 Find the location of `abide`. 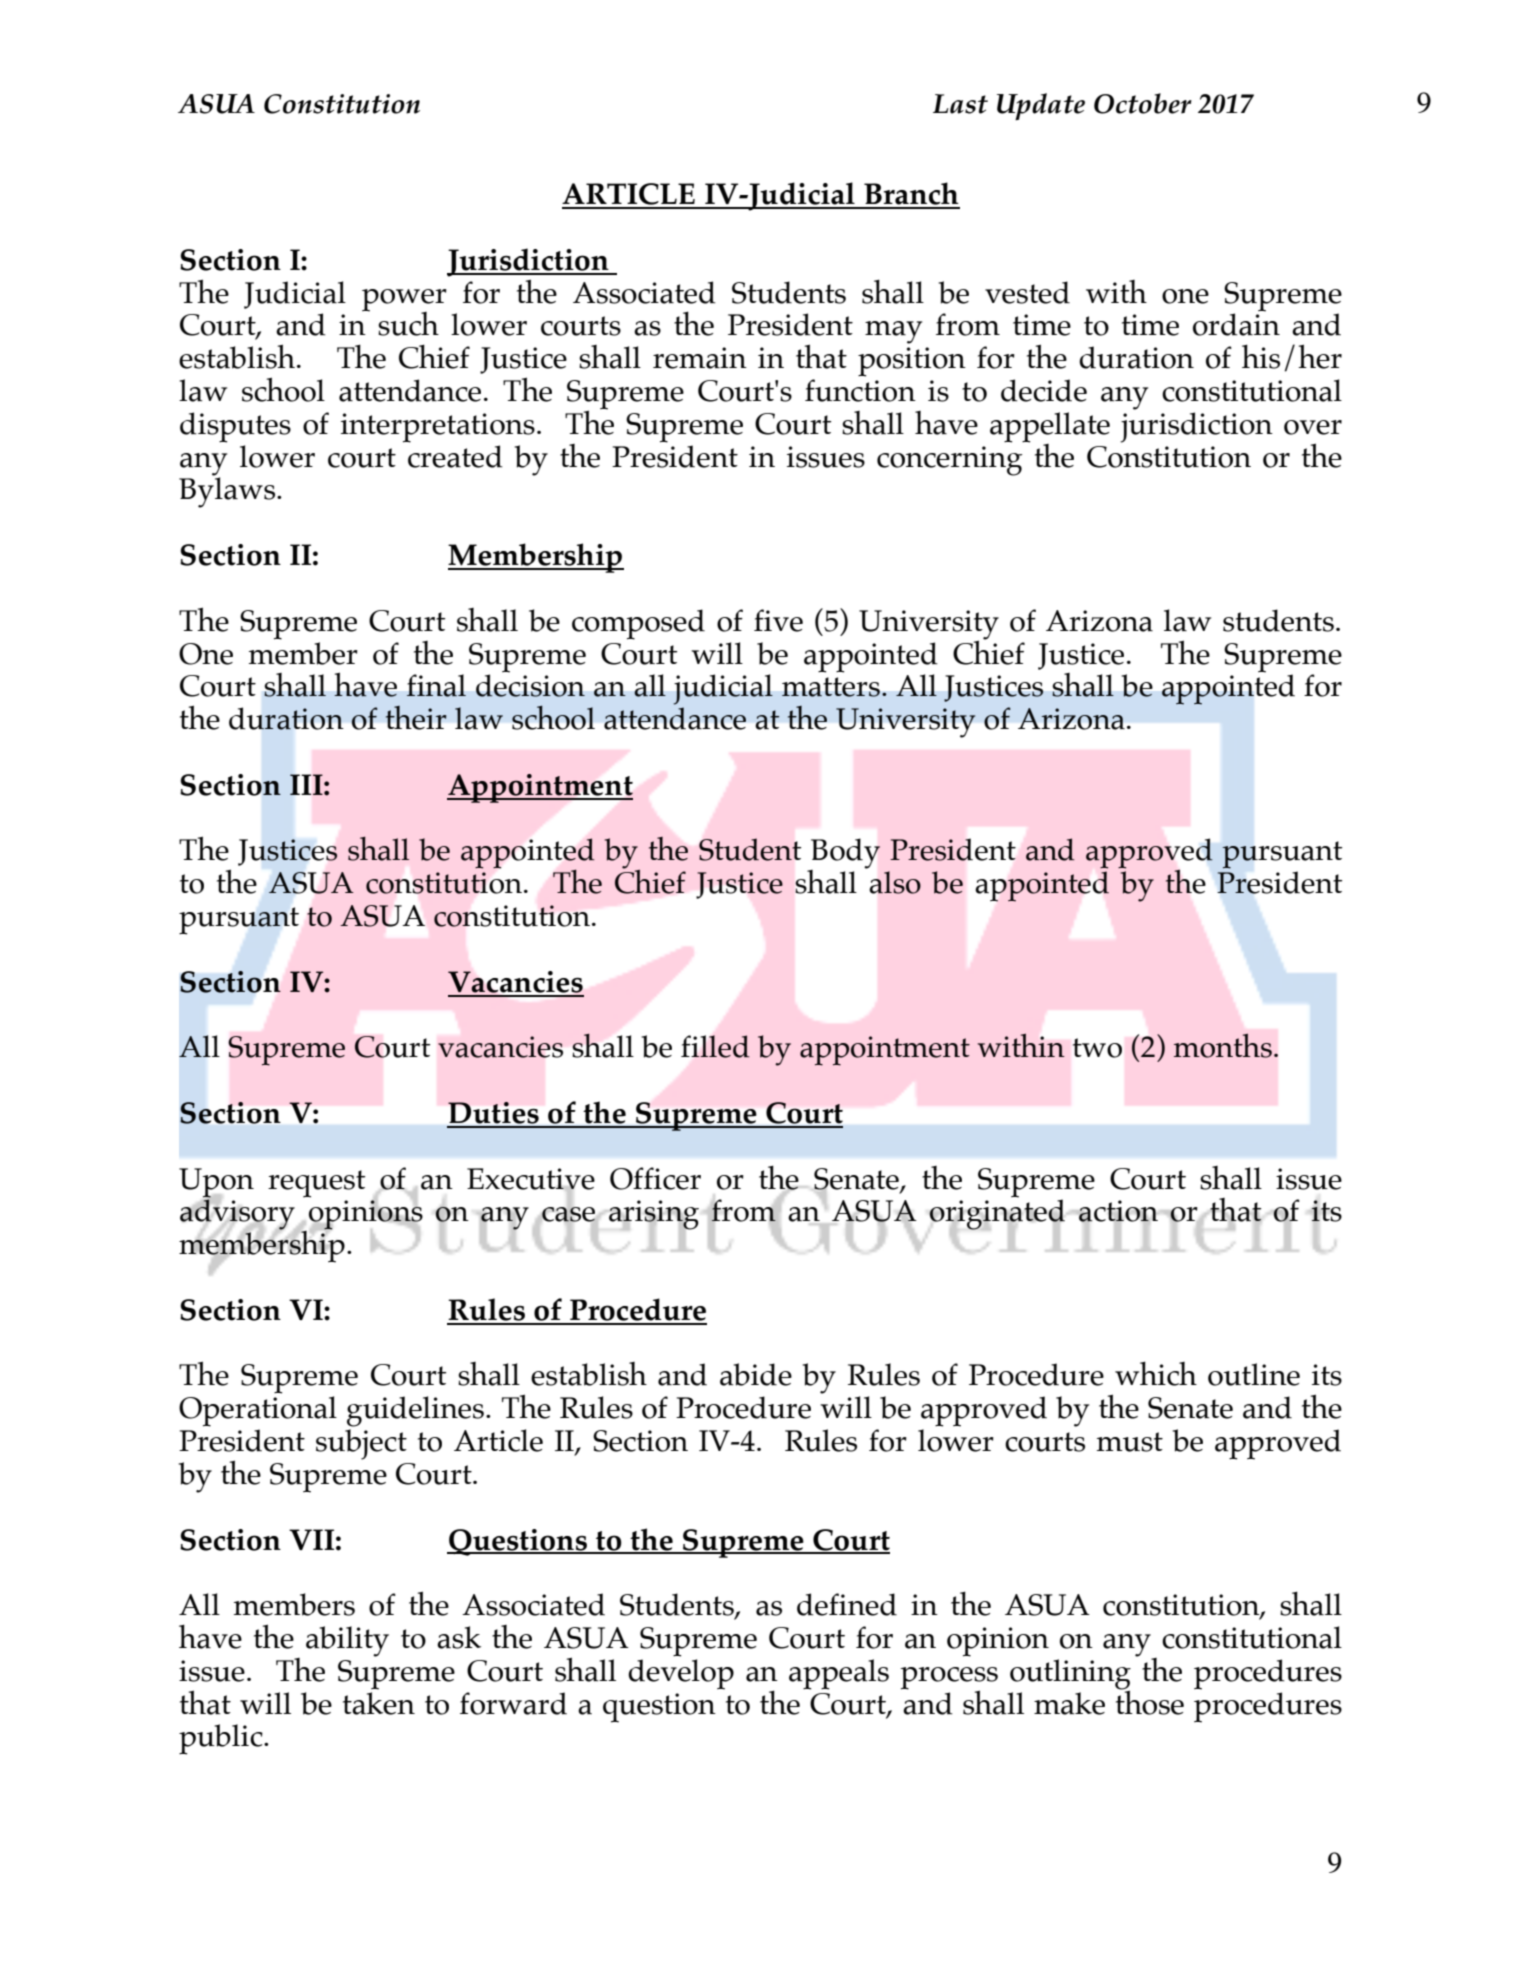

abide is located at coordinates (756, 1374).
